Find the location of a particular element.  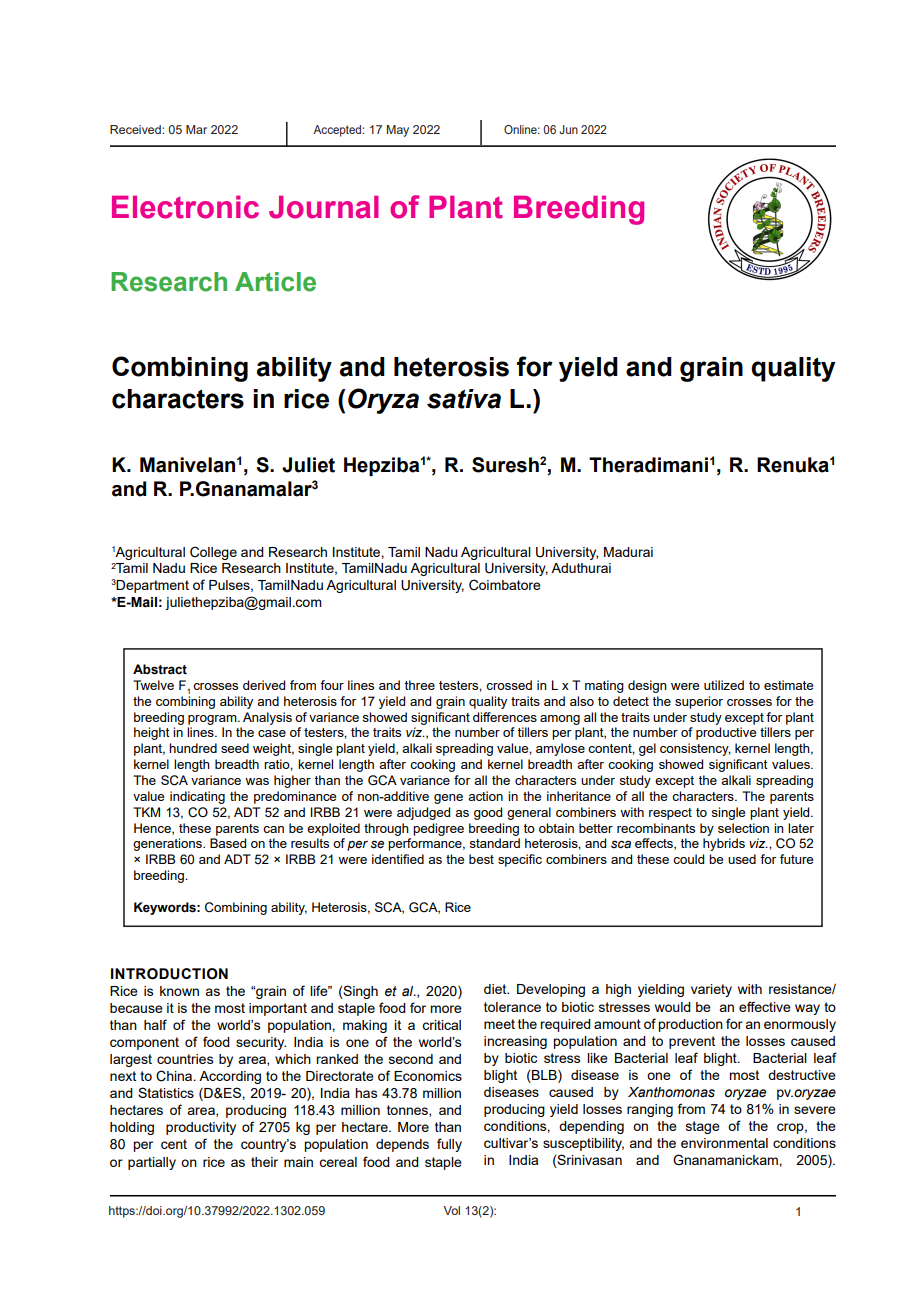

cent is located at coordinates (174, 1144).
